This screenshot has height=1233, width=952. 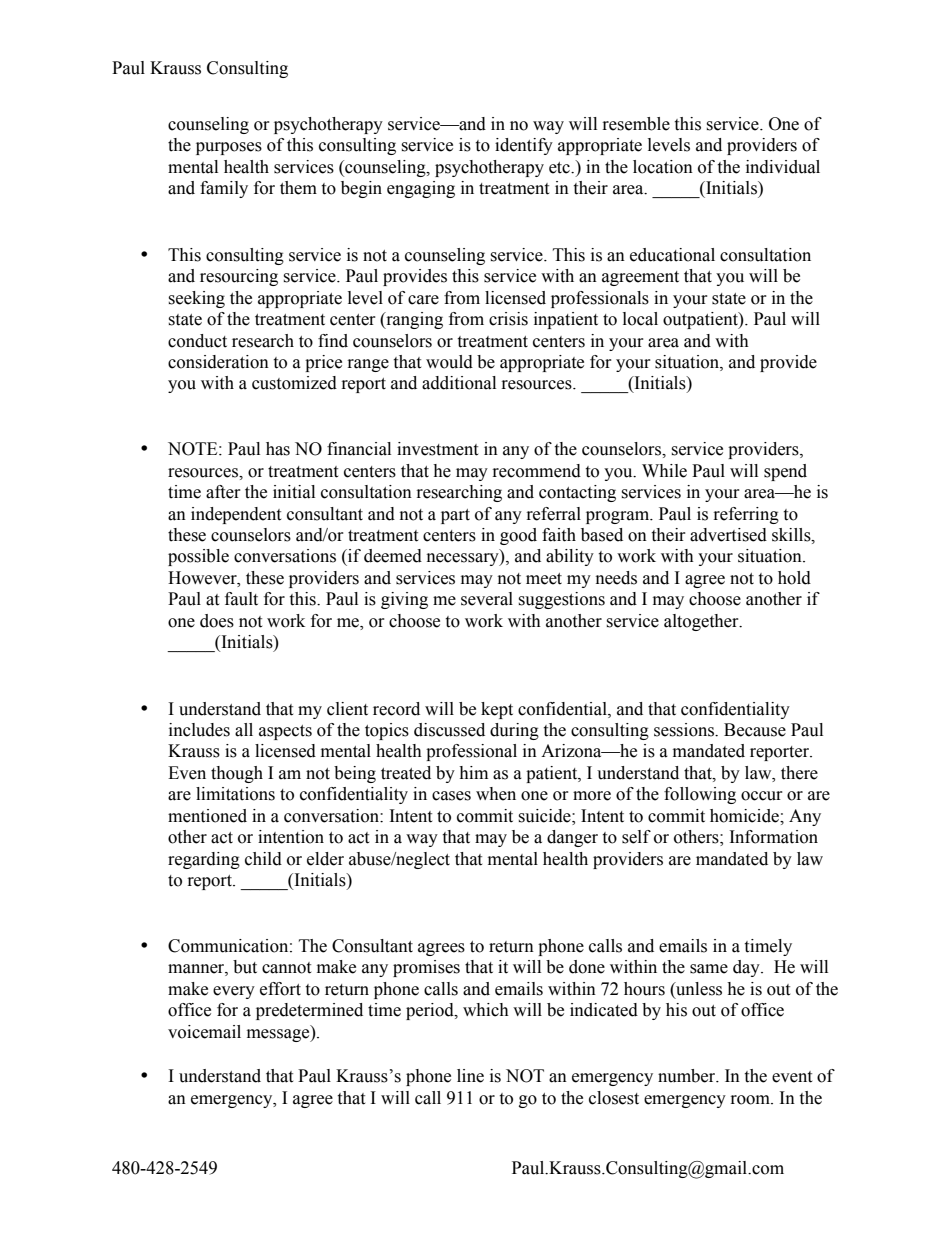 What do you see at coordinates (745, 816) in the screenshot?
I see `homicide` at bounding box center [745, 816].
